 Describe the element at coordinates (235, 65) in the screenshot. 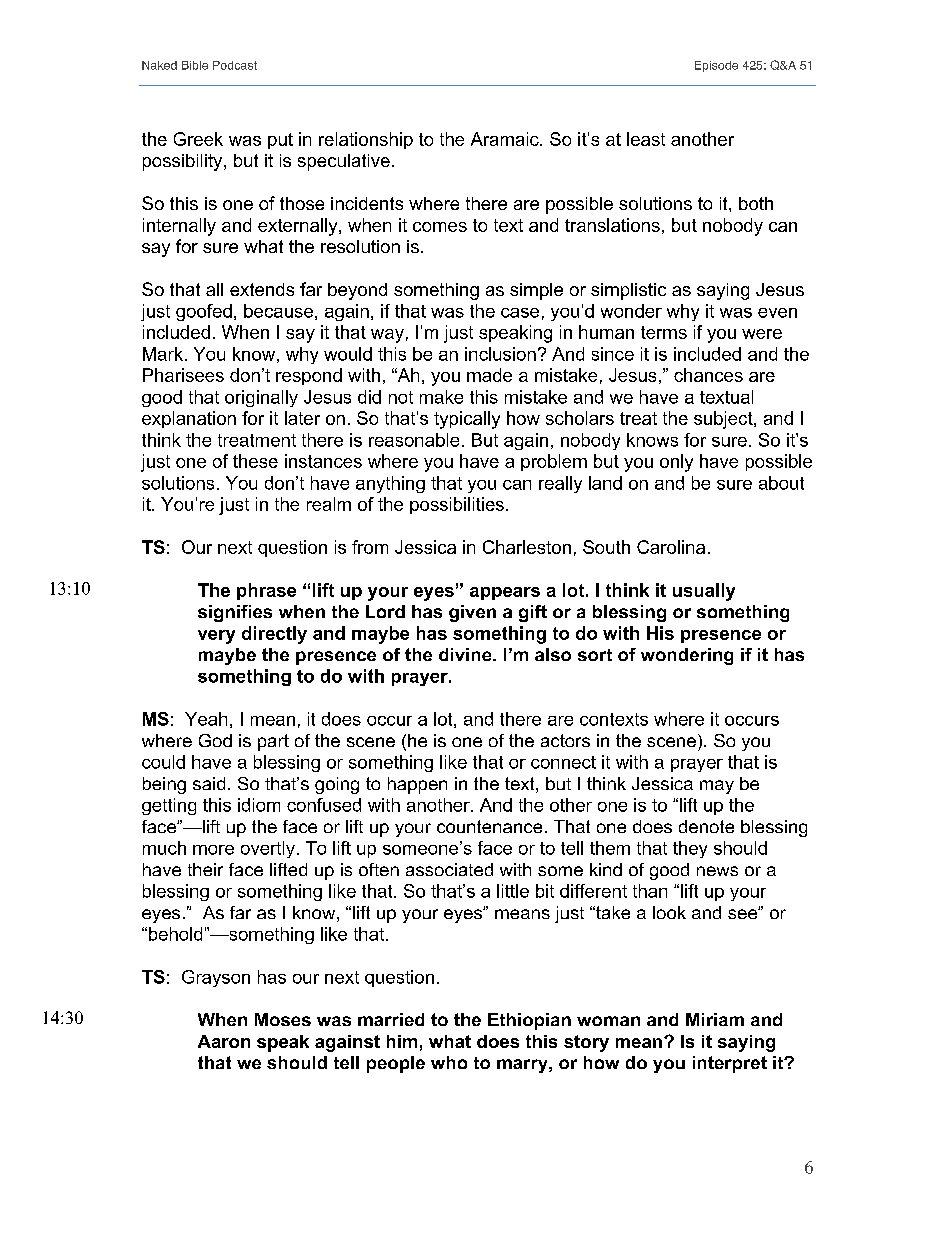

I see `Podcast` at that location.
